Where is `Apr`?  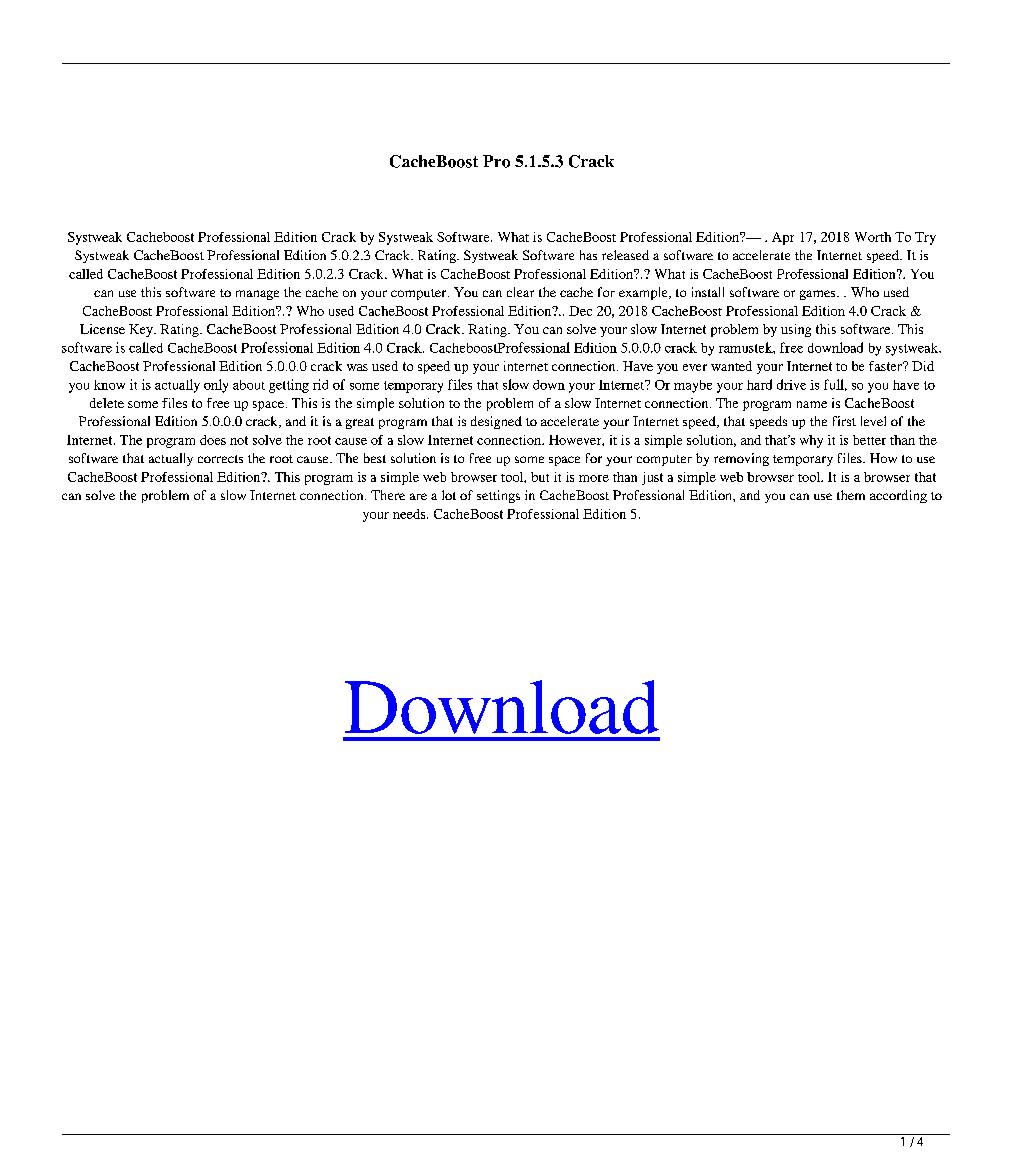
Apr is located at coordinates (783, 238).
